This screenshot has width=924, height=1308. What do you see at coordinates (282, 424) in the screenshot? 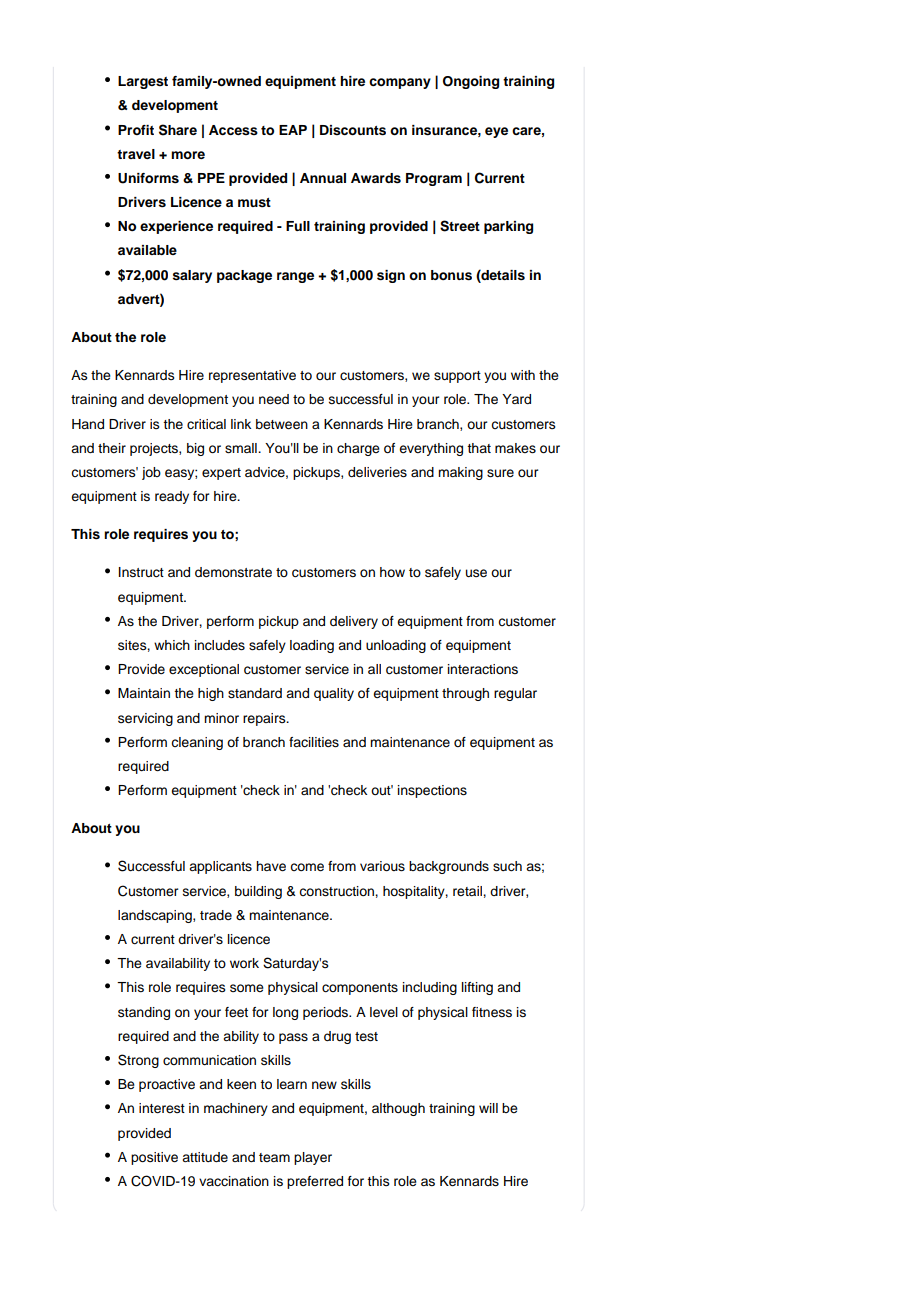
I see `between` at bounding box center [282, 424].
